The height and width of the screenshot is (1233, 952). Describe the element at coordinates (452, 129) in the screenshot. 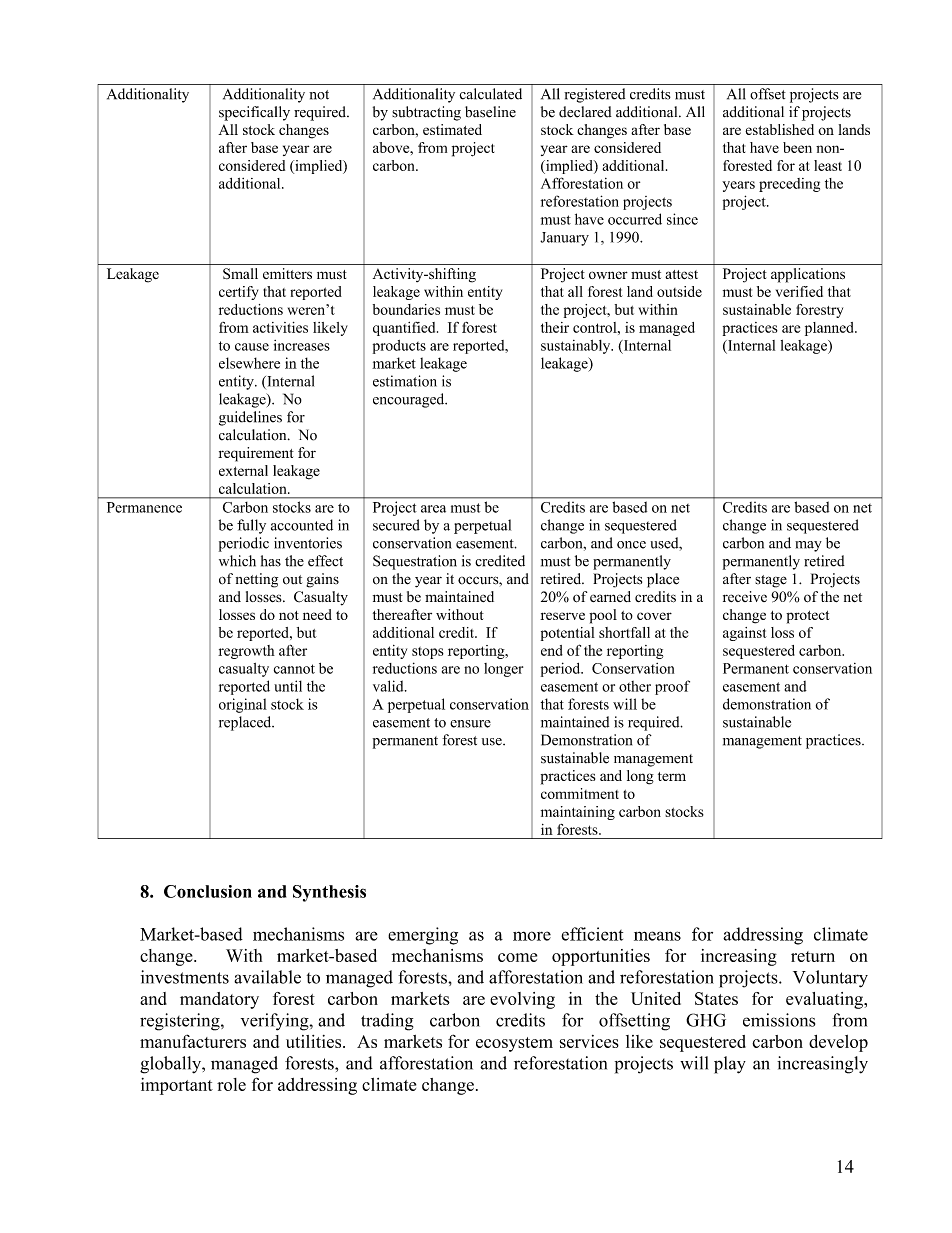

I see `estimated` at that location.
